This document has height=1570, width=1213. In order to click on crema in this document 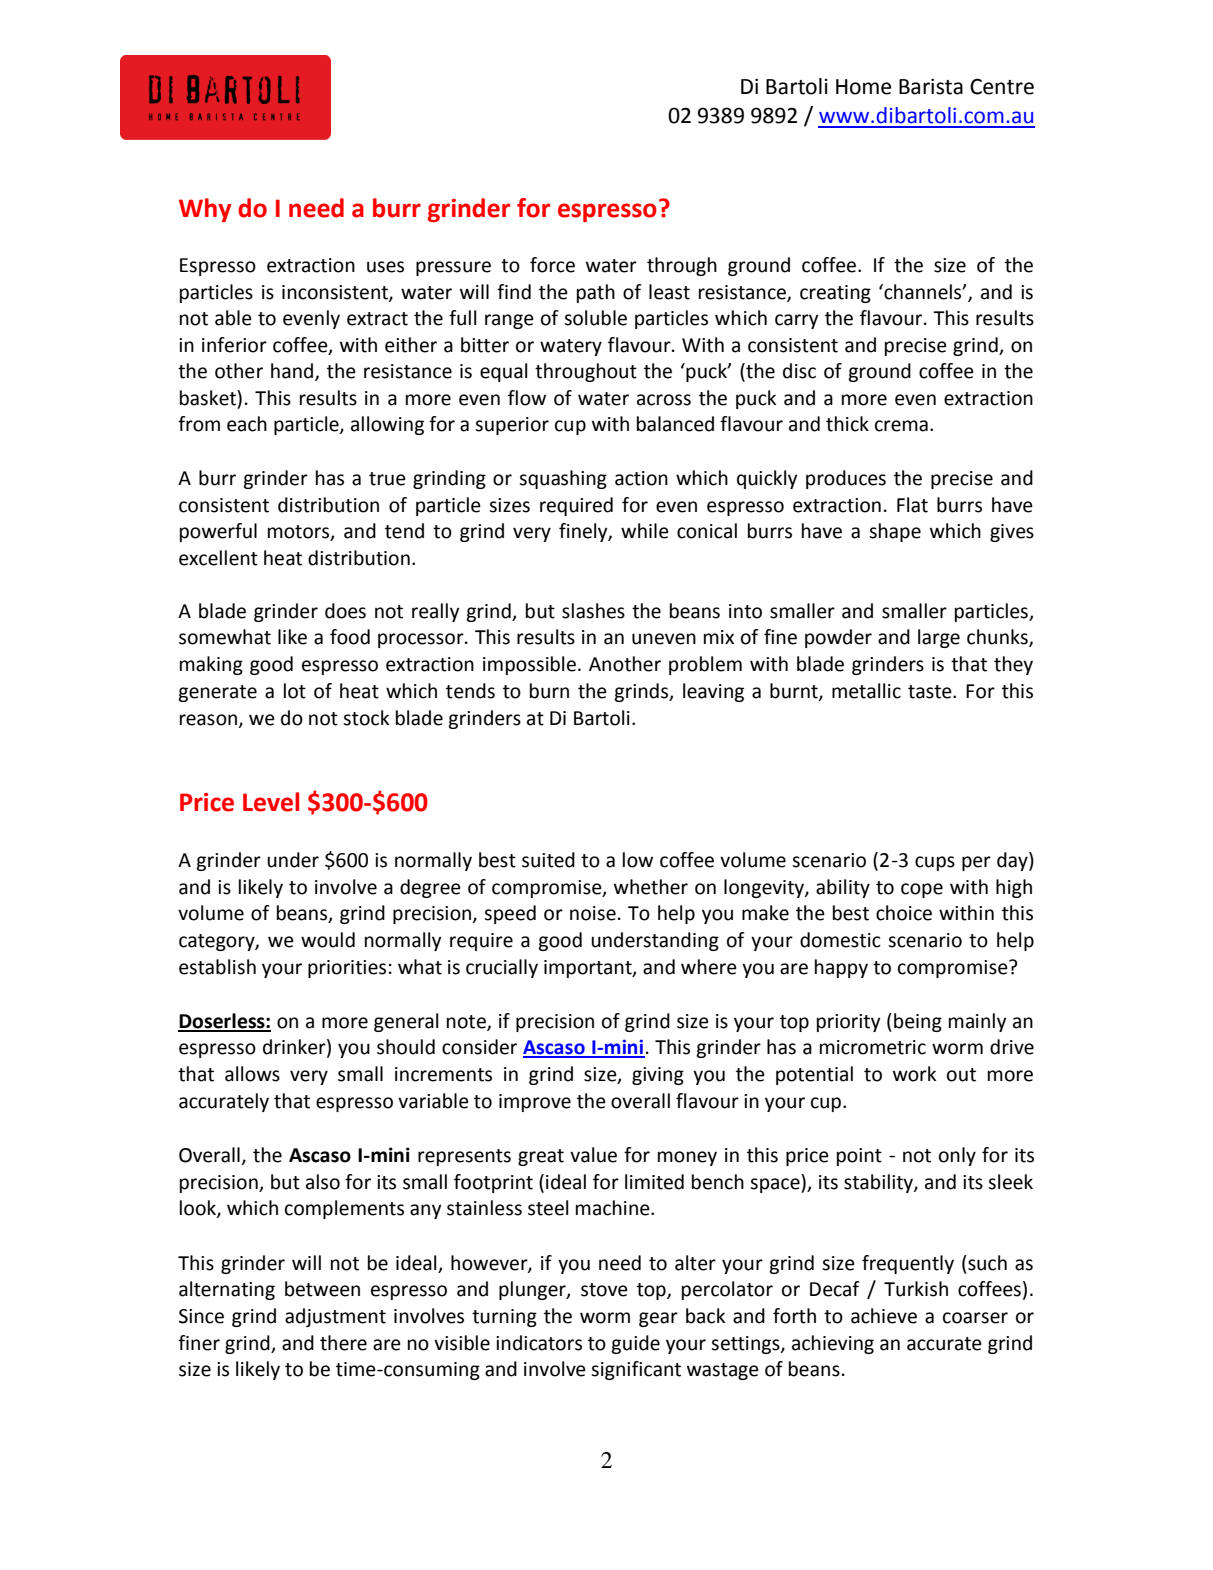, I will do `click(901, 426)`.
